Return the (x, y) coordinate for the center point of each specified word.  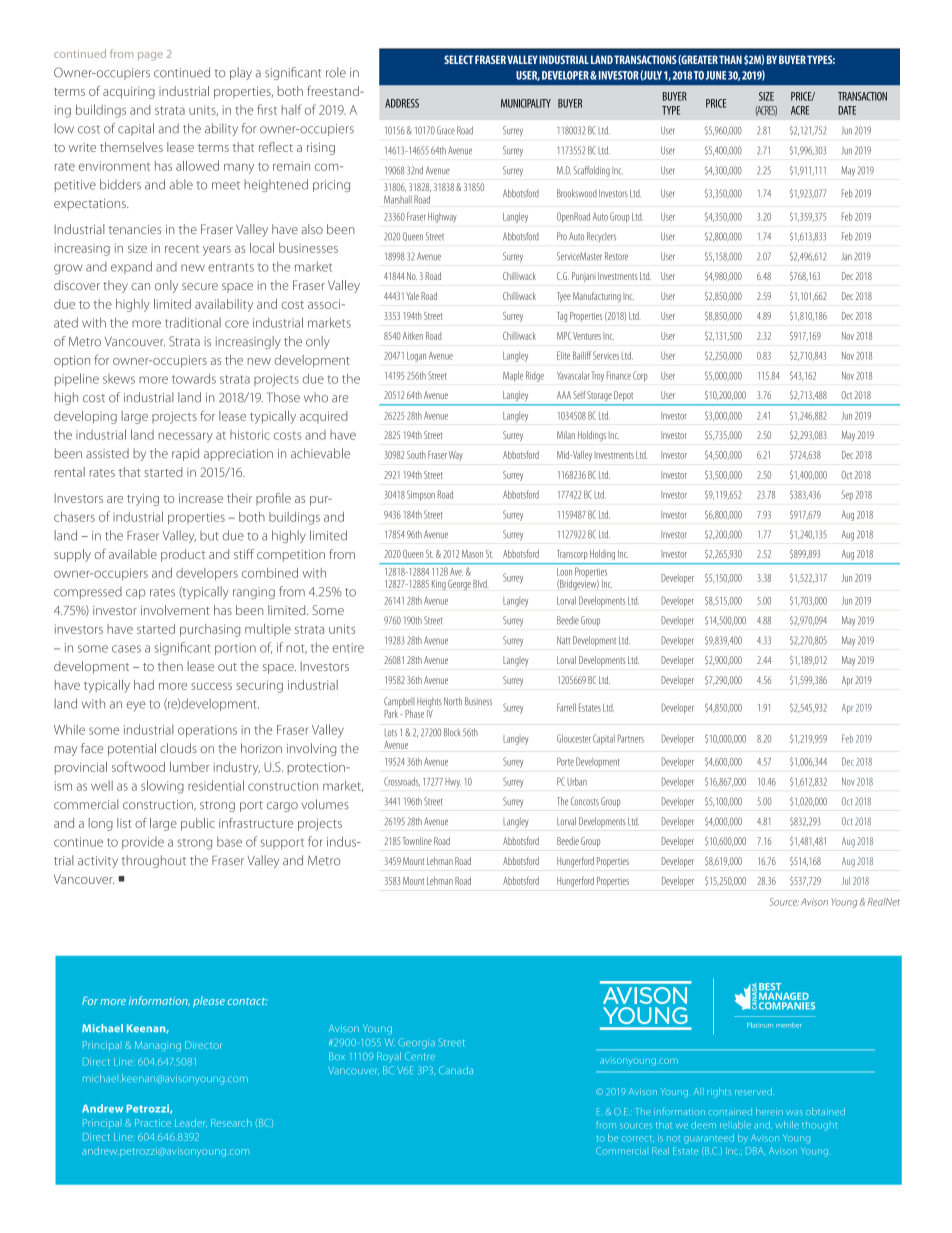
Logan (416, 357)
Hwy (453, 783)
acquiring (129, 93)
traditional (193, 322)
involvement (175, 610)
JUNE (716, 75)
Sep (847, 495)
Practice (153, 1123)
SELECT (458, 59)
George (459, 585)
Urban (577, 781)
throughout (154, 861)
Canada (456, 1070)
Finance (619, 375)
